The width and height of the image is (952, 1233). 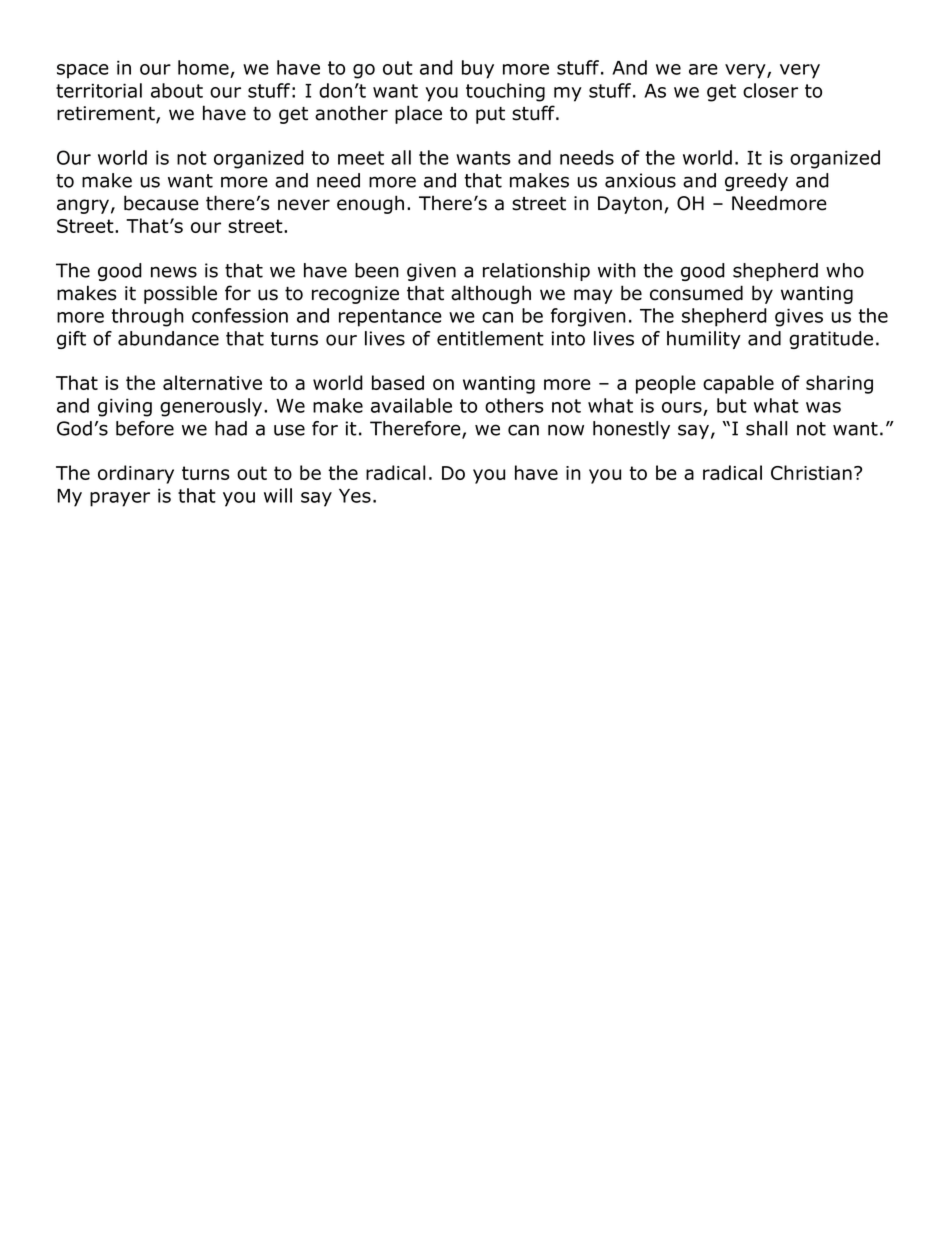 What do you see at coordinates (770, 90) in the image?
I see `closer` at bounding box center [770, 90].
